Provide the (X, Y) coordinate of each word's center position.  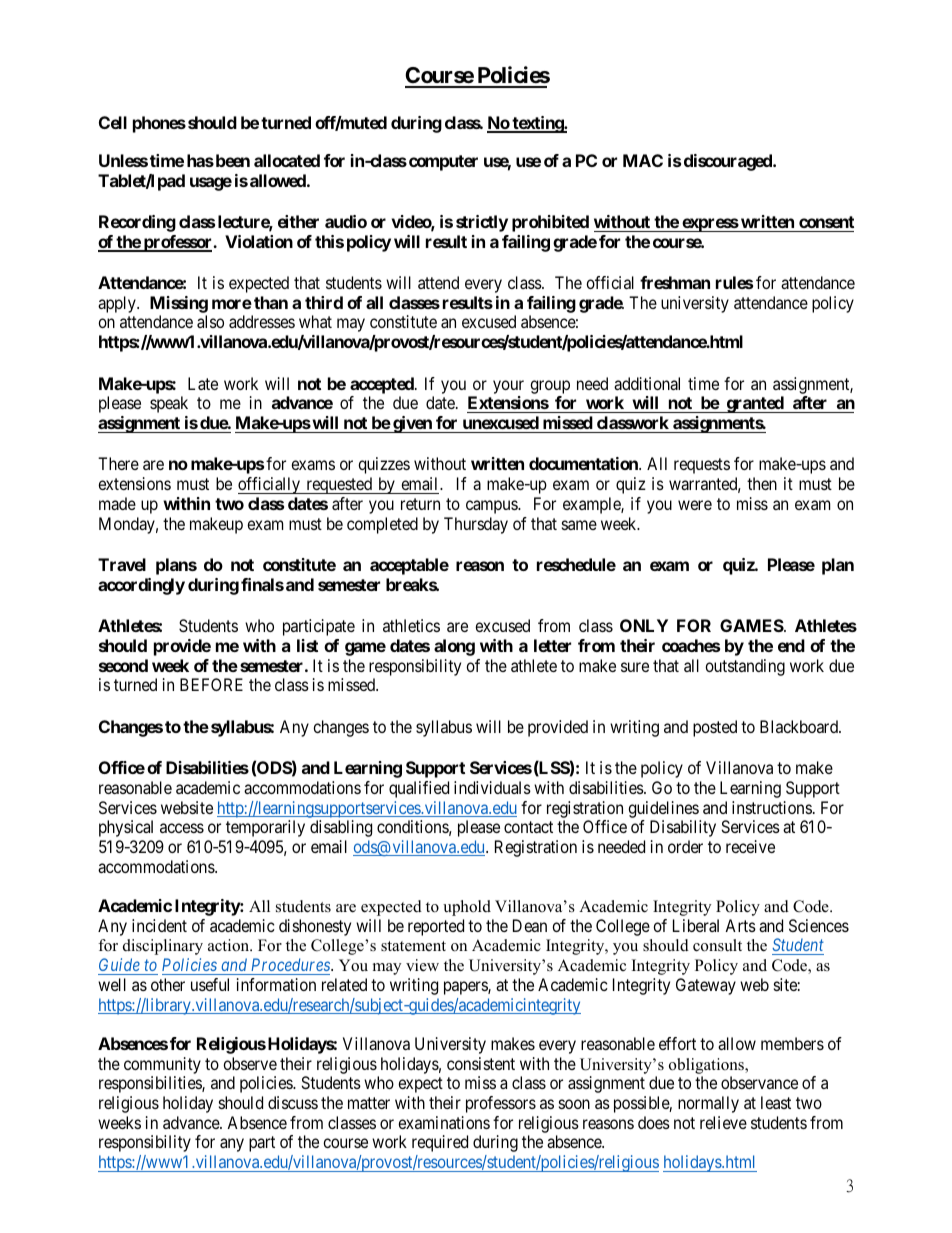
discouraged (729, 162)
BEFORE (211, 684)
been (231, 160)
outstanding (745, 667)
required (440, 1143)
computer (443, 163)
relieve (723, 1122)
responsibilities (151, 1084)
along (454, 647)
